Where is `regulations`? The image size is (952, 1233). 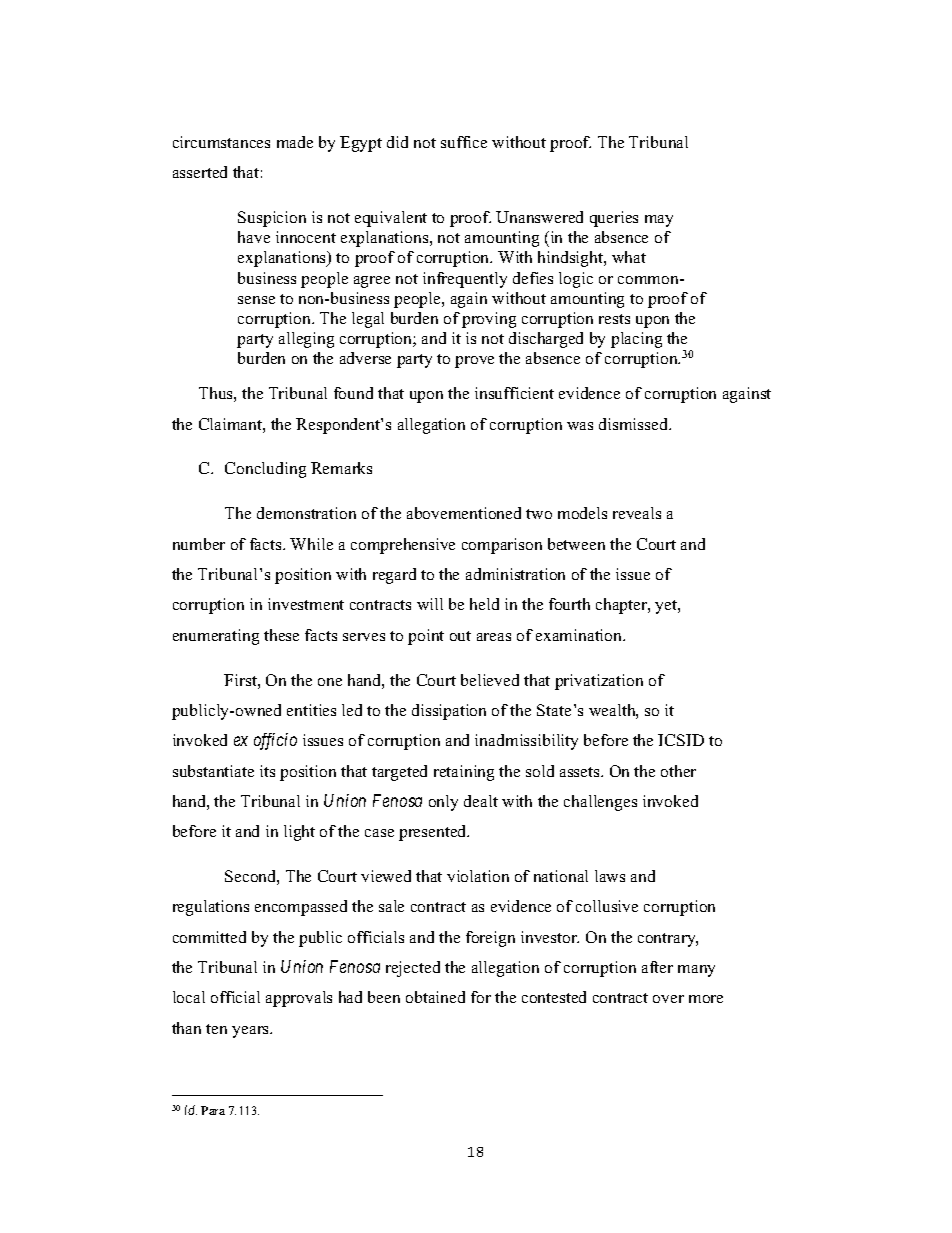
regulations is located at coordinates (211, 908).
